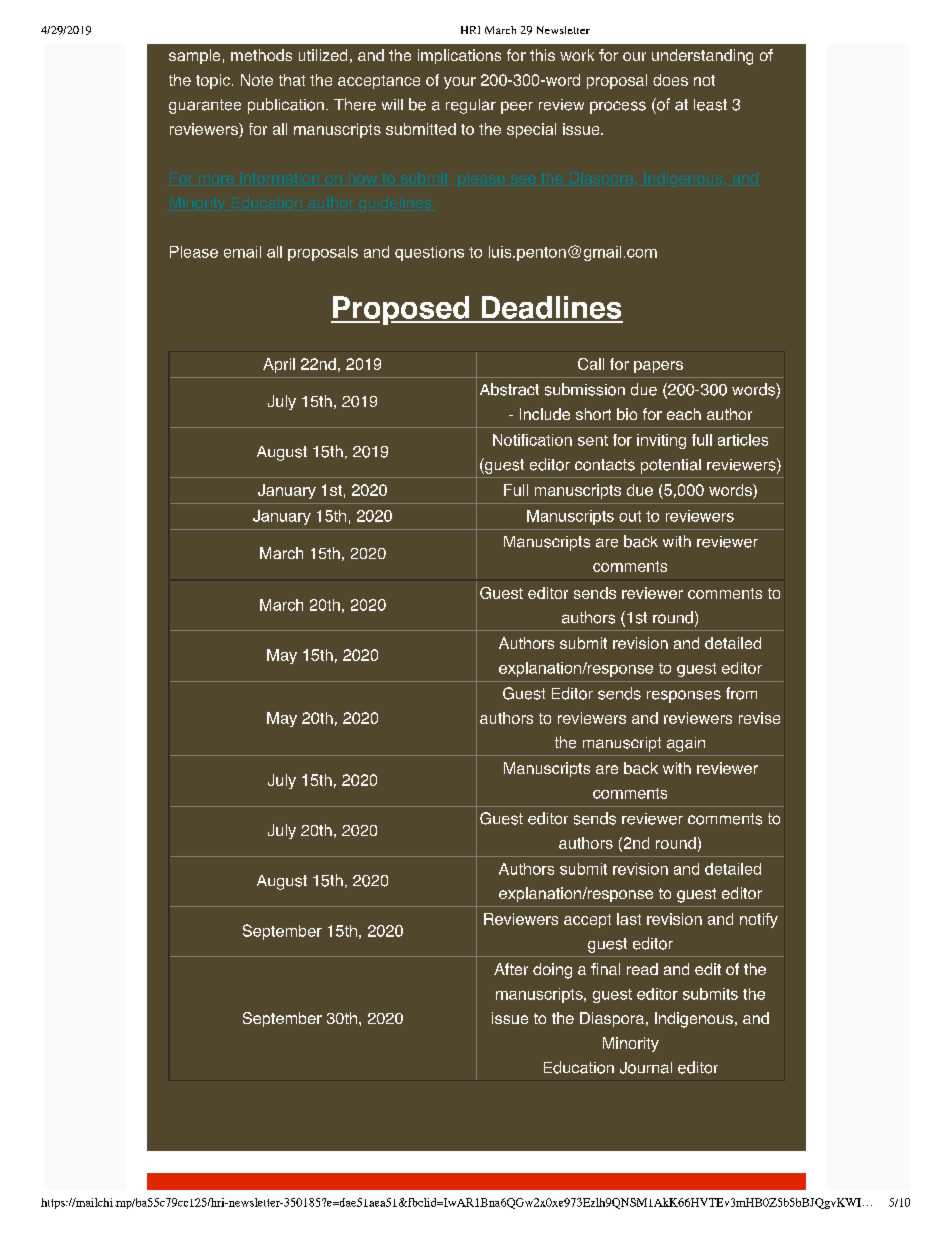 The width and height of the document is (952, 1233). Describe the element at coordinates (552, 971) in the document. I see `doing` at that location.
